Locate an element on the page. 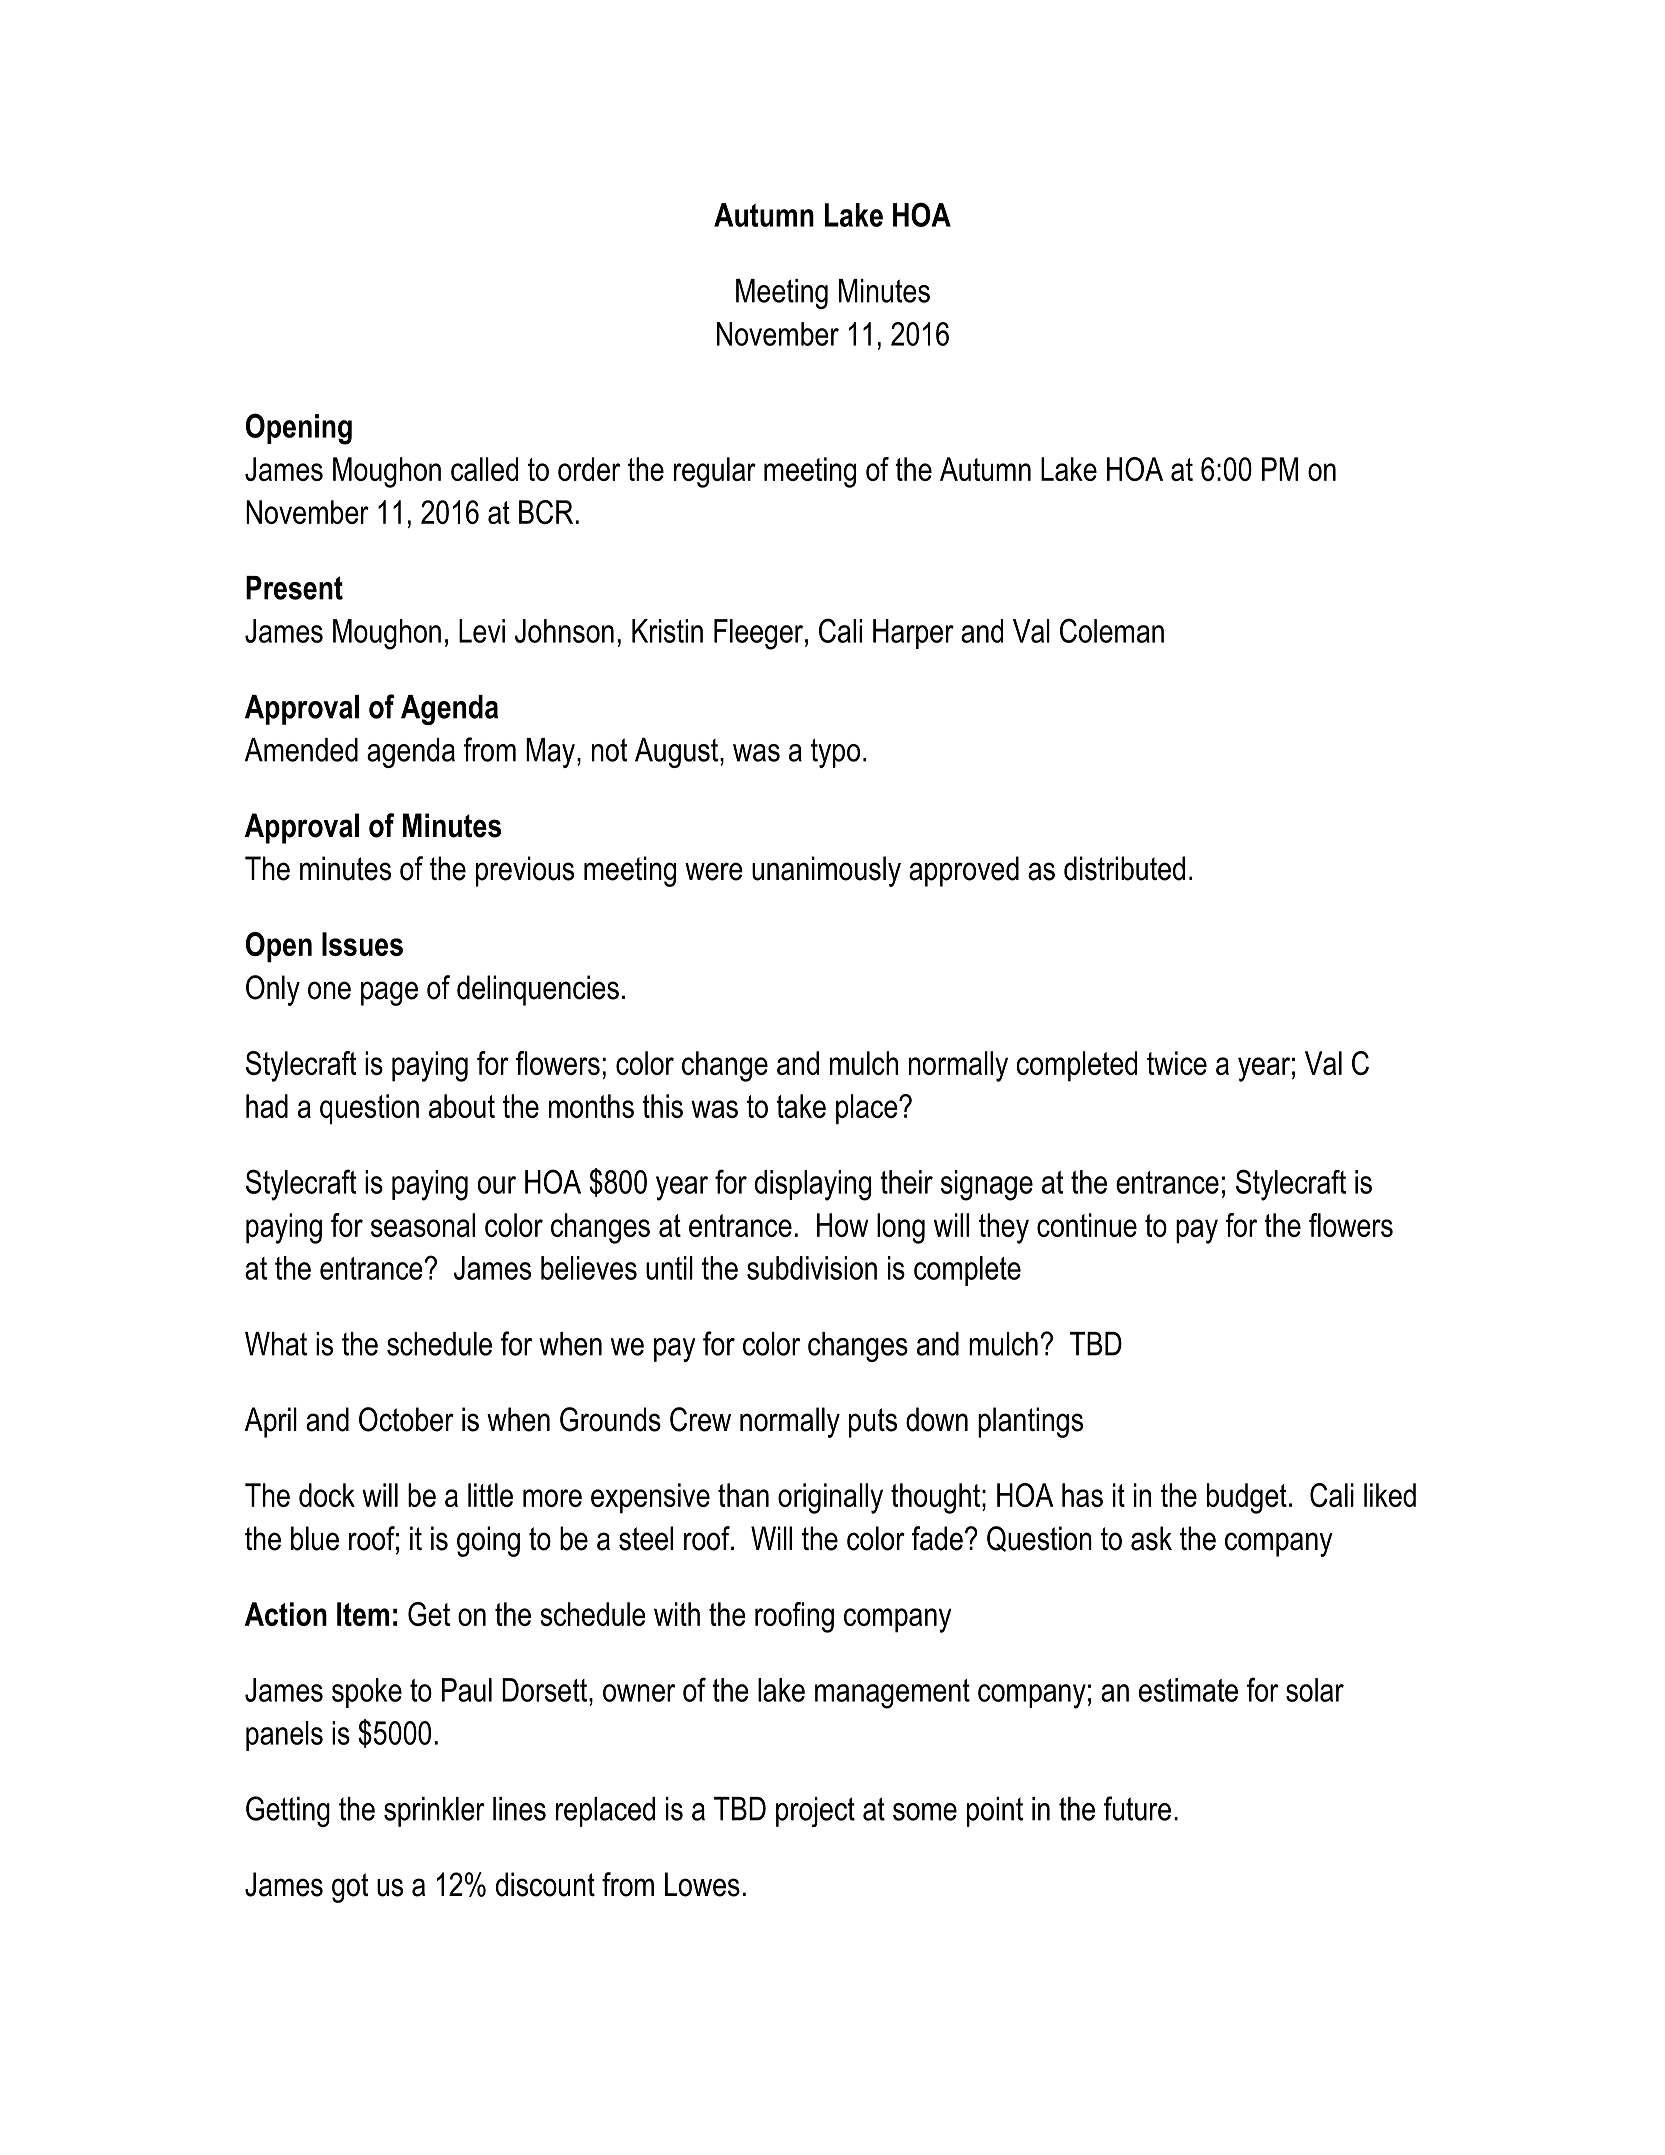  called is located at coordinates (484, 469).
